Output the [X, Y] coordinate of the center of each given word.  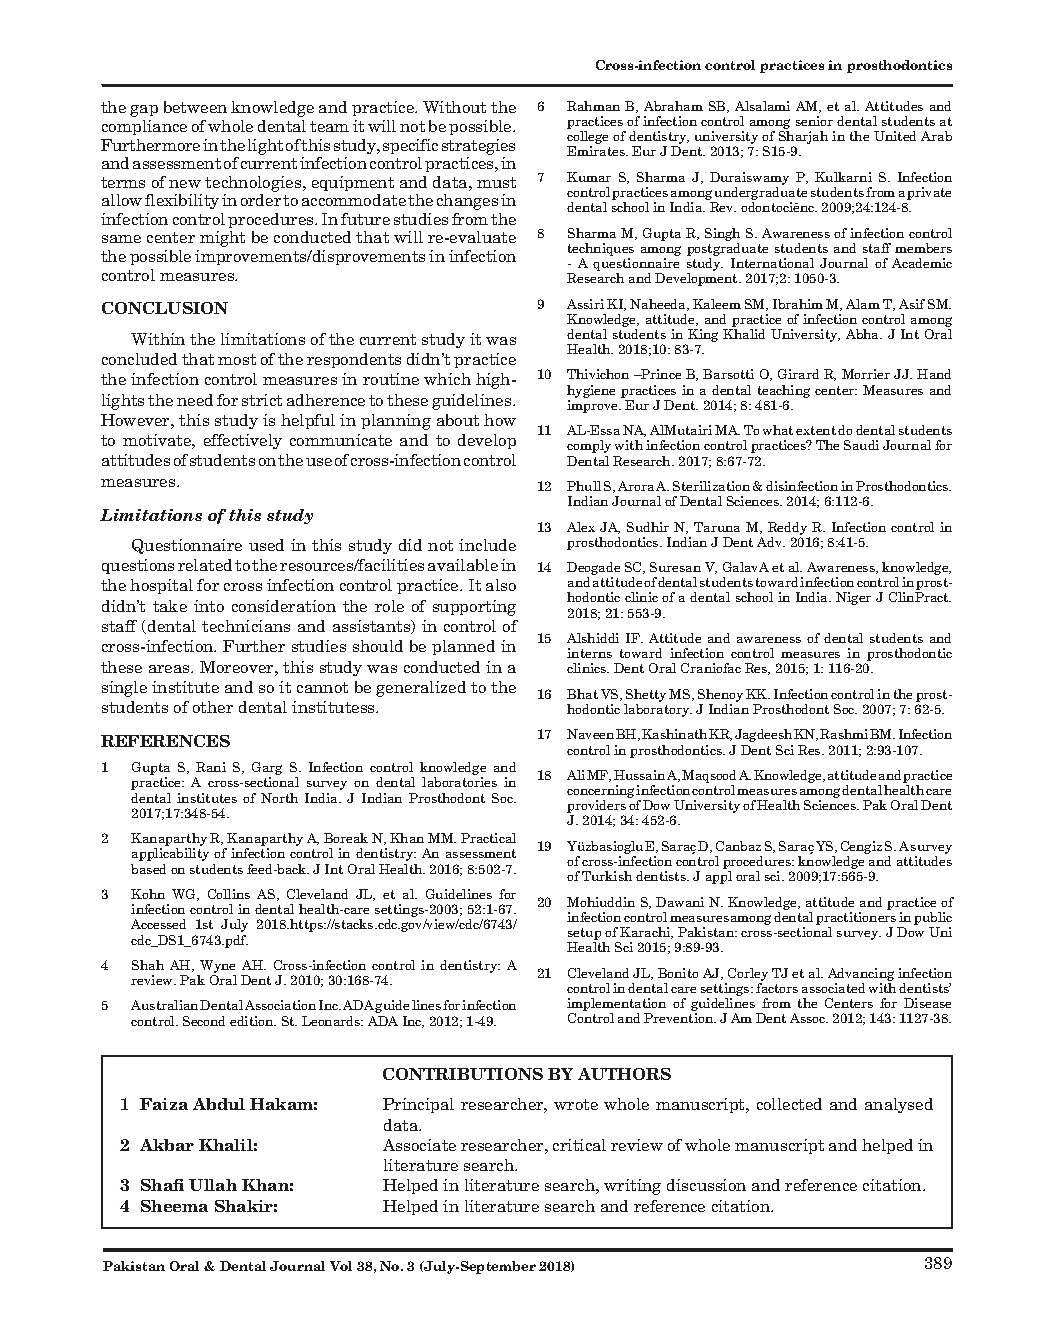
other [213, 707]
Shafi [162, 1185]
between [195, 107]
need [195, 400]
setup [585, 935]
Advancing [861, 974]
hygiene [591, 393]
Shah [148, 965]
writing [632, 1187]
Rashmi [844, 734]
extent [816, 430]
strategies [478, 147]
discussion [706, 1185]
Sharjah [803, 139]
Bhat [582, 694]
